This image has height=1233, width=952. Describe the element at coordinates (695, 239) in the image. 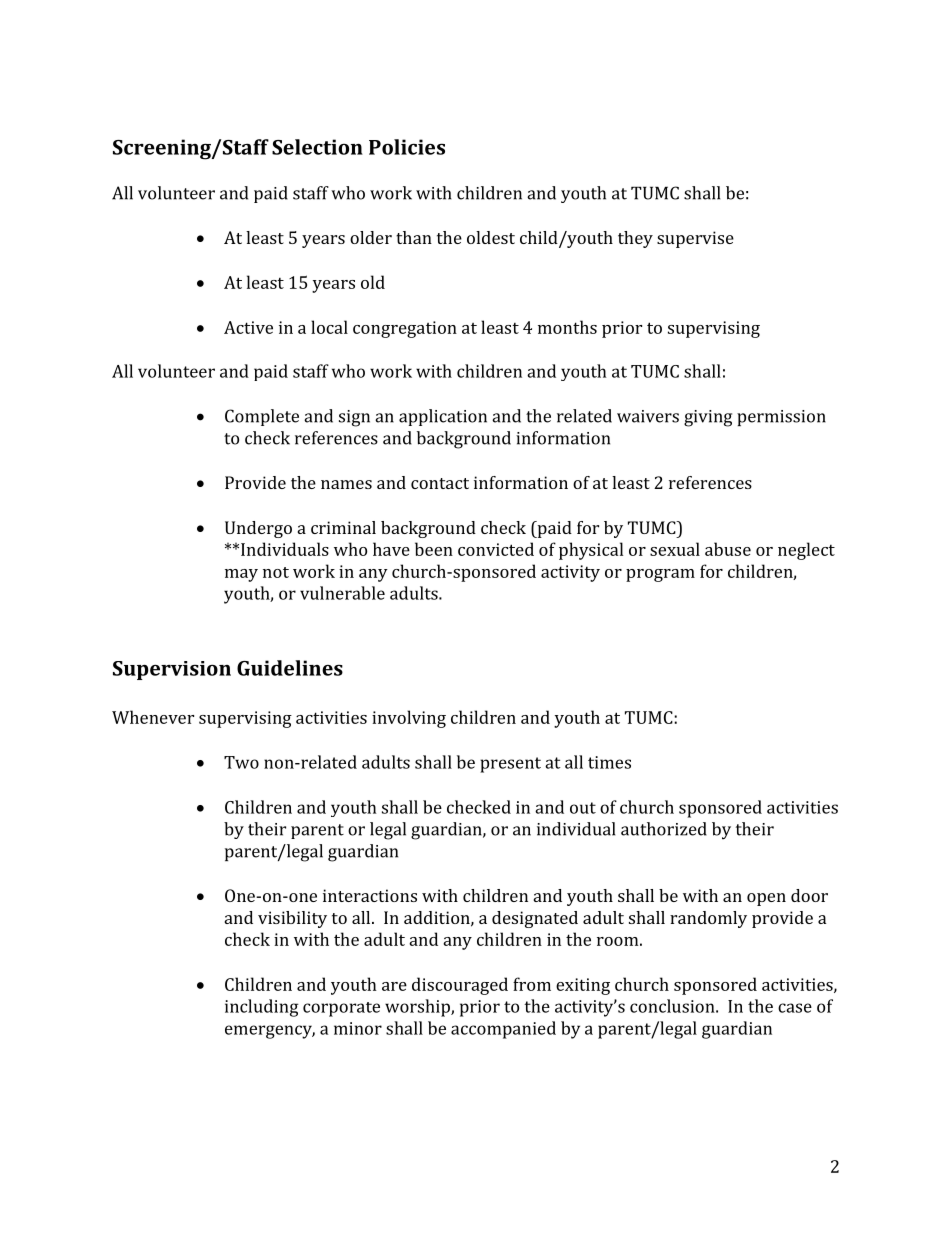

I see `supervise` at that location.
